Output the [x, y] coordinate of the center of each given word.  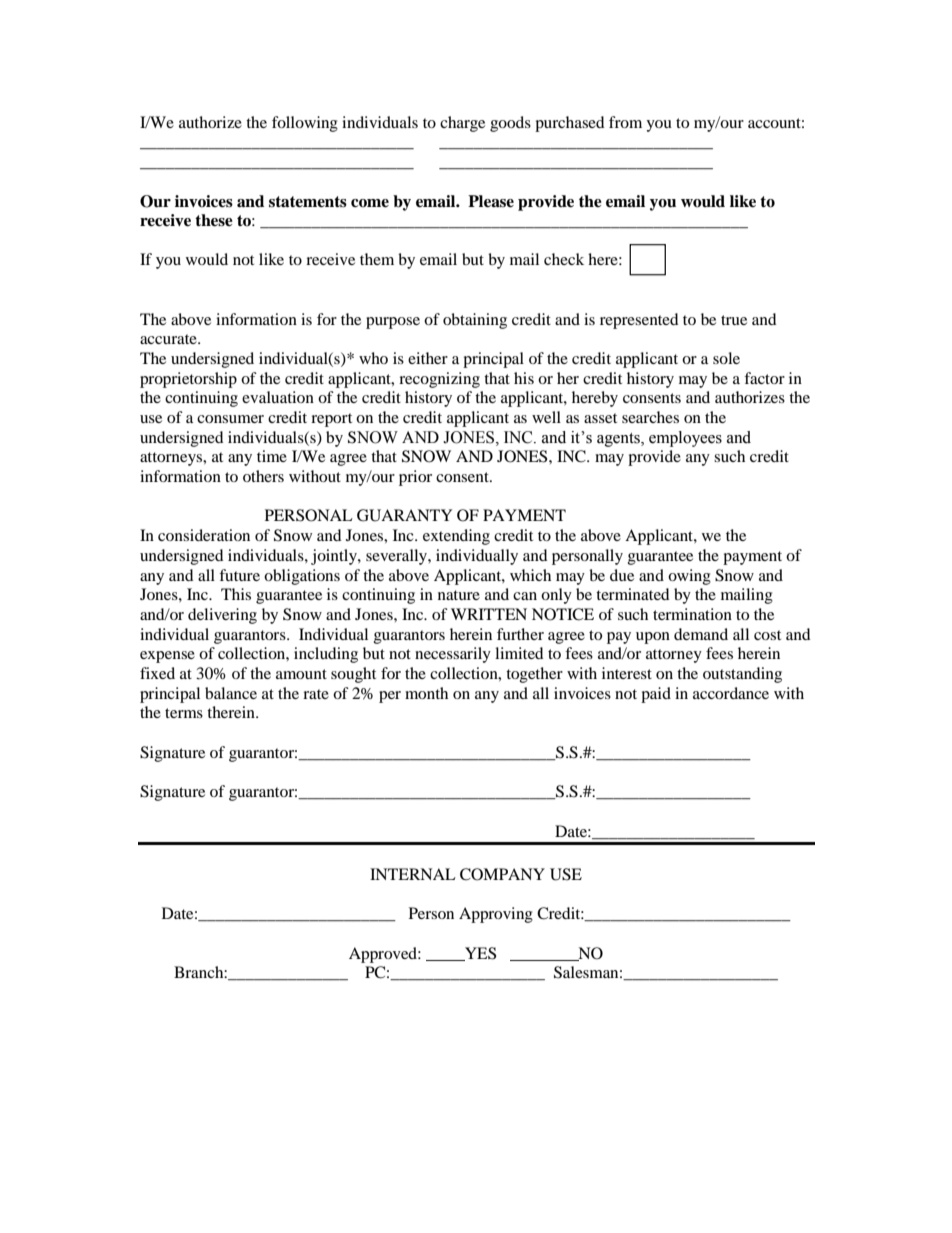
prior [415, 478]
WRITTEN [489, 614]
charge [462, 124]
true [734, 320]
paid [656, 695]
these [214, 220]
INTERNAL [413, 874]
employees [685, 439]
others [263, 476]
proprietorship [188, 380]
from [625, 122]
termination [692, 614]
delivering [222, 616]
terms [184, 713]
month [426, 693]
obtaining [475, 321]
